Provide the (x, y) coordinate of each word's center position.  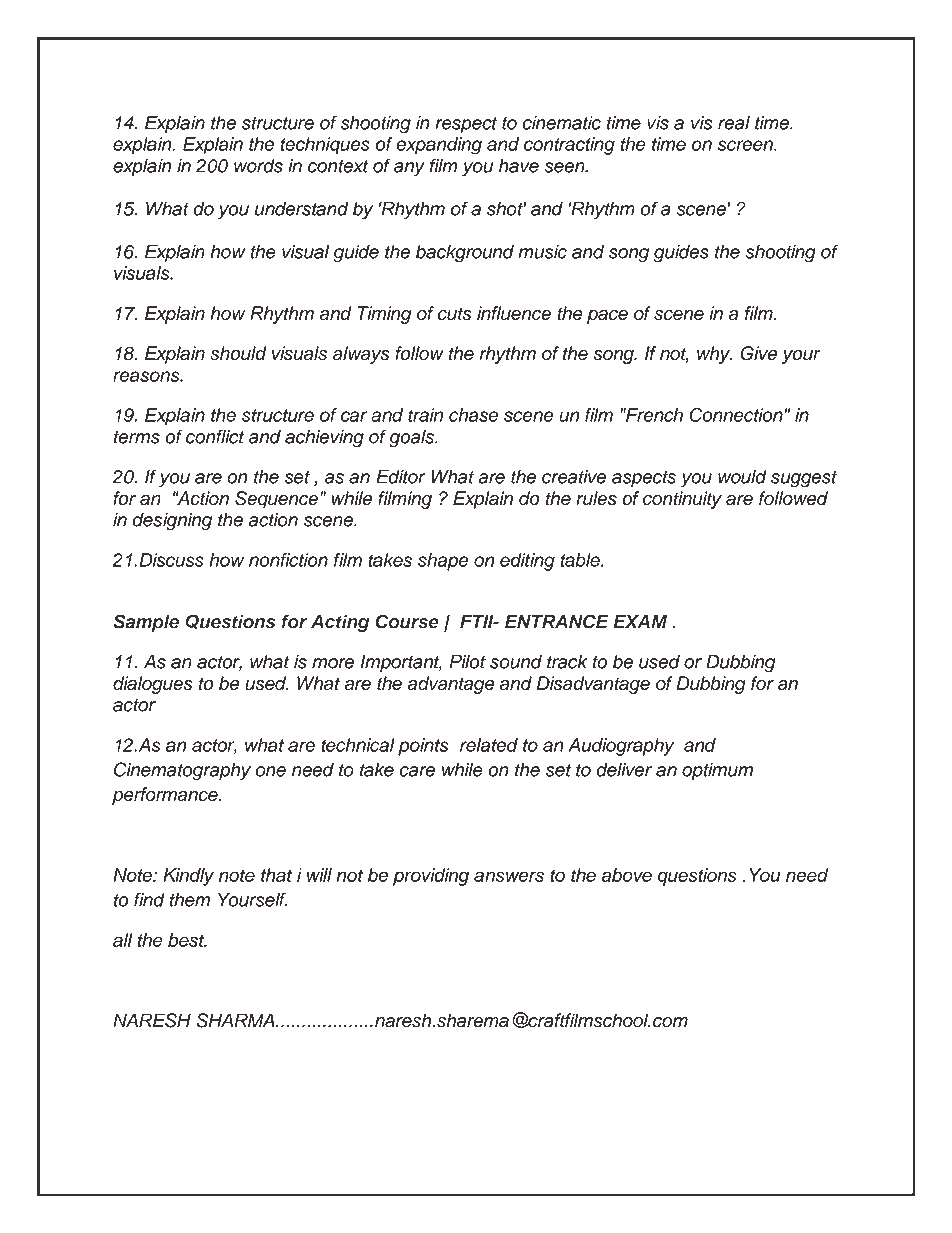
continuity (682, 500)
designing (172, 521)
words (258, 165)
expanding (439, 146)
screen (746, 145)
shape (443, 562)
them (189, 900)
